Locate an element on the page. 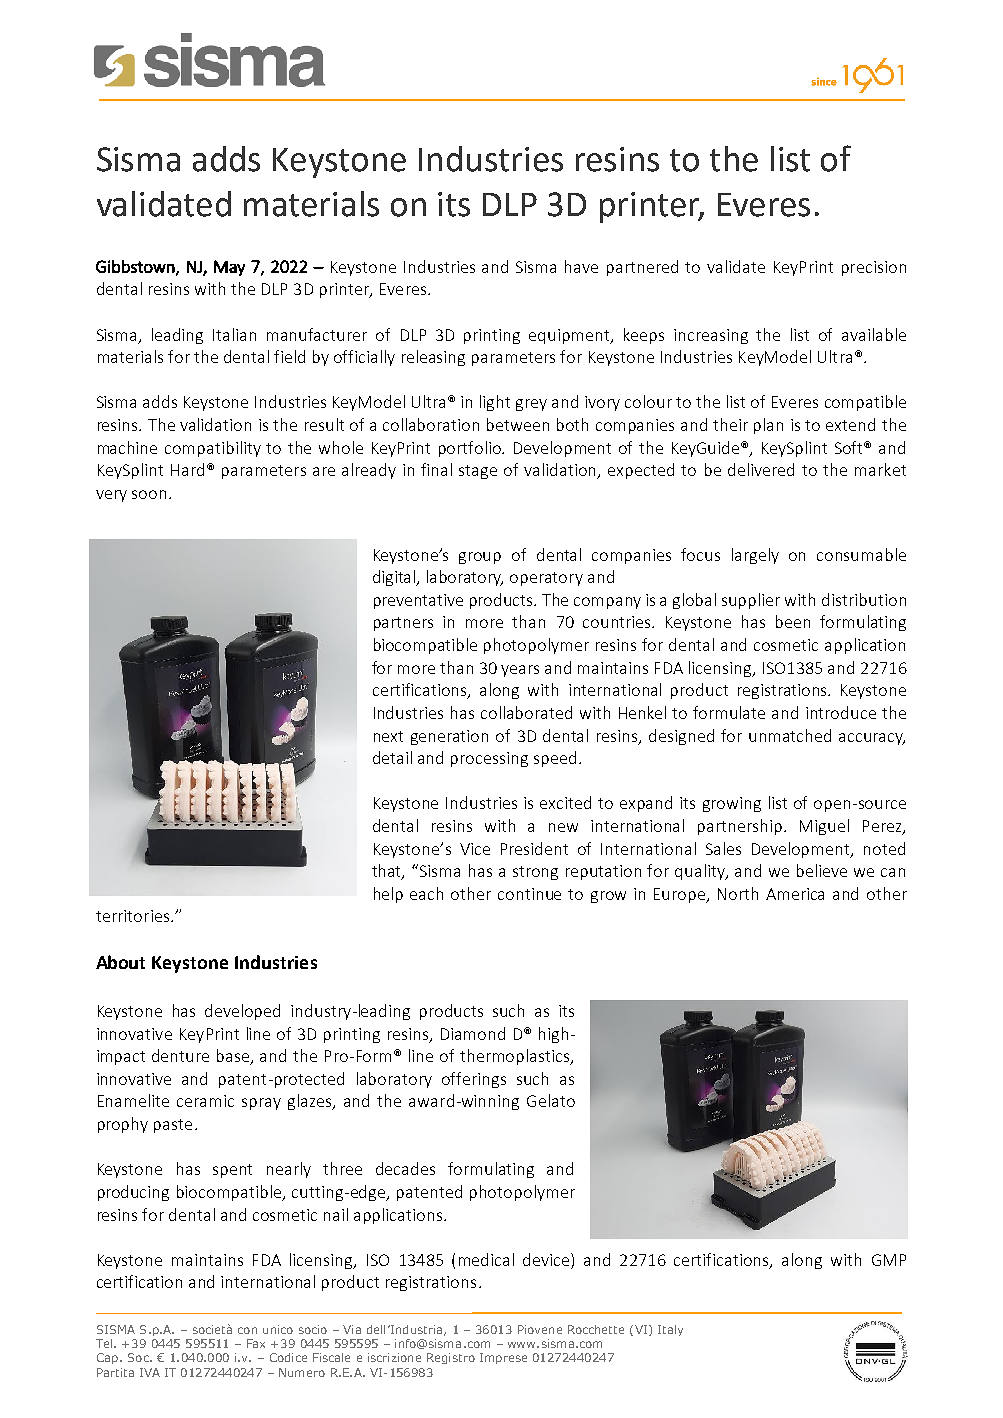 This image has height=1418, width=1003. May is located at coordinates (229, 268).
